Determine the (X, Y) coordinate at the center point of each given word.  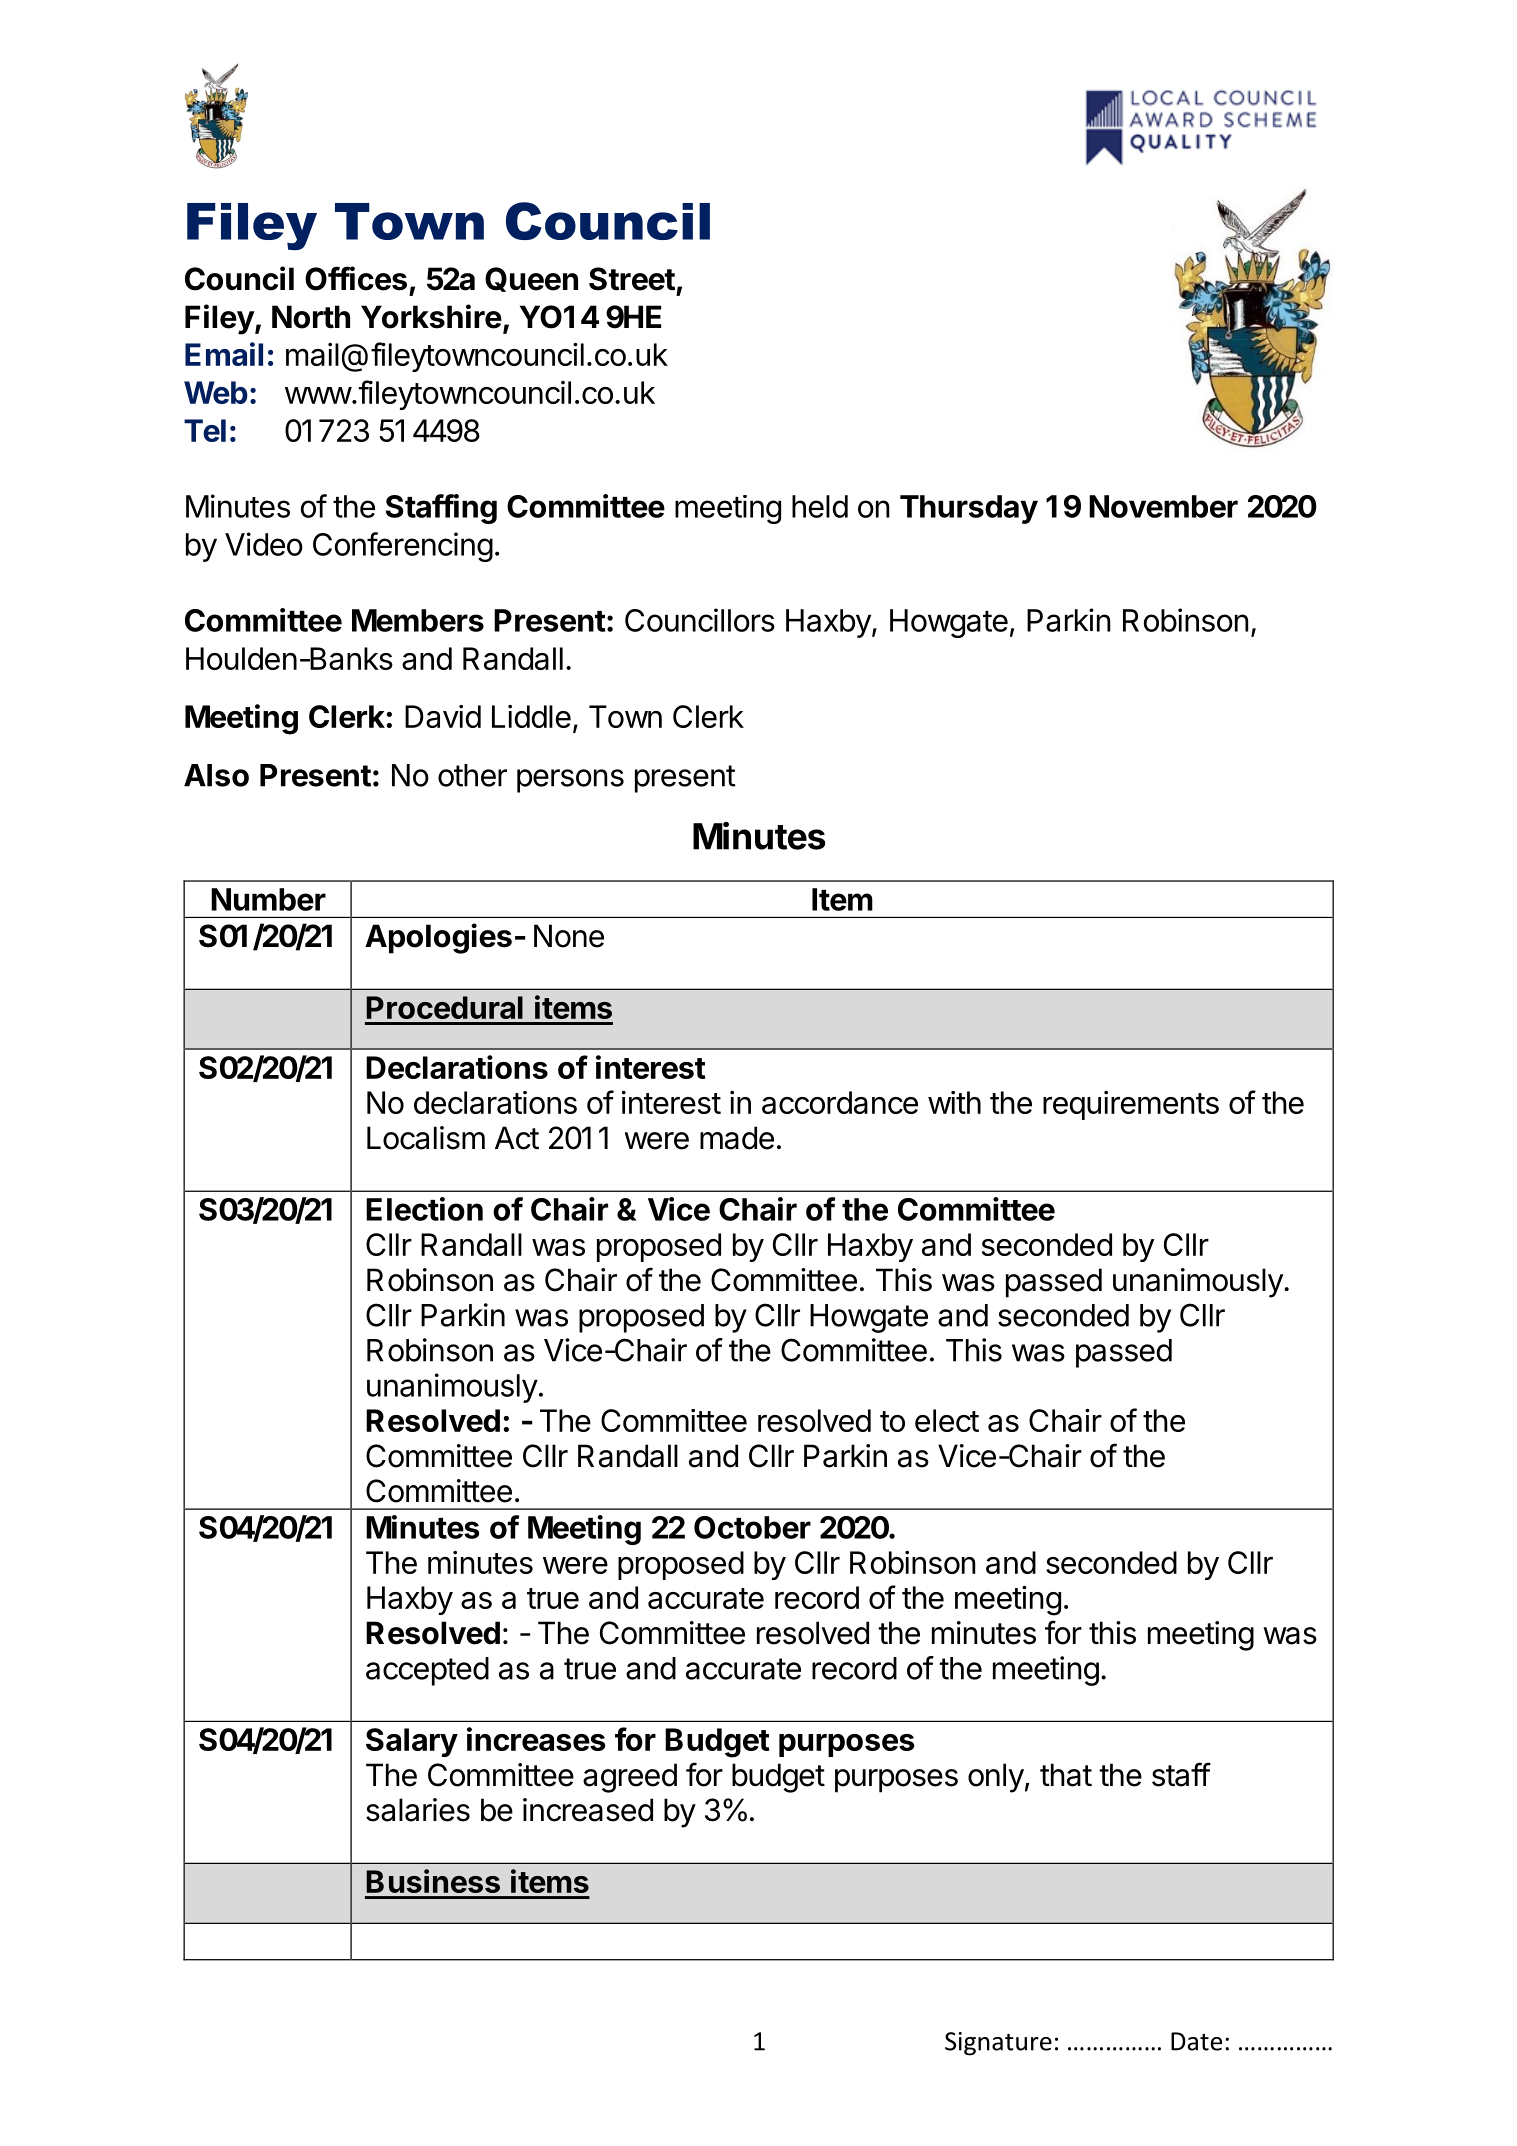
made (737, 1138)
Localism (426, 1138)
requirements (1131, 1105)
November (1163, 506)
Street (632, 279)
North (311, 317)
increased (588, 1810)
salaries (418, 1810)
